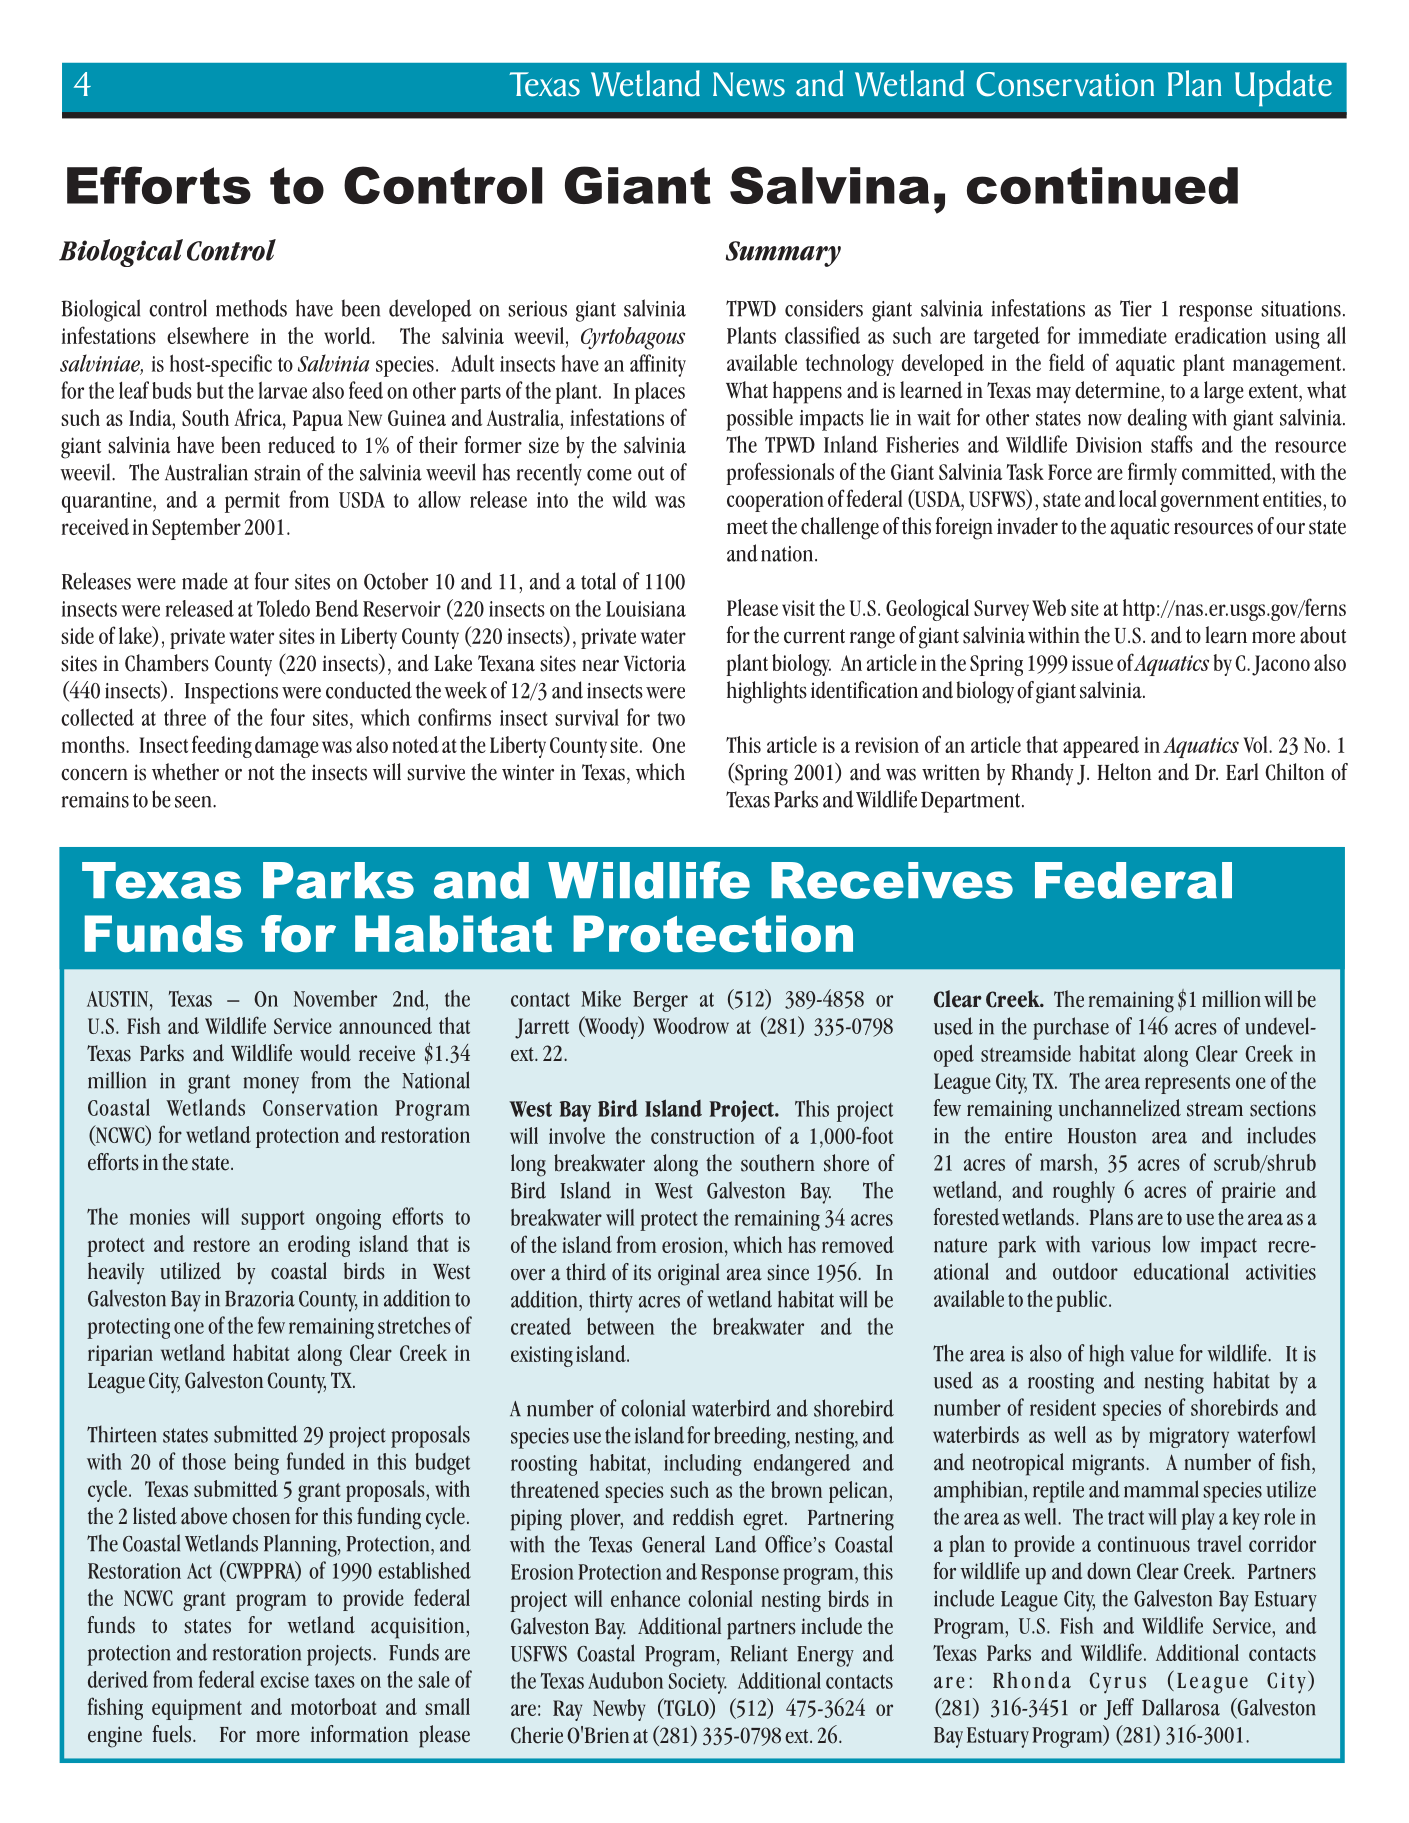 The height and width of the image is (1823, 1409). What do you see at coordinates (1138, 498) in the image?
I see `local` at bounding box center [1138, 498].
